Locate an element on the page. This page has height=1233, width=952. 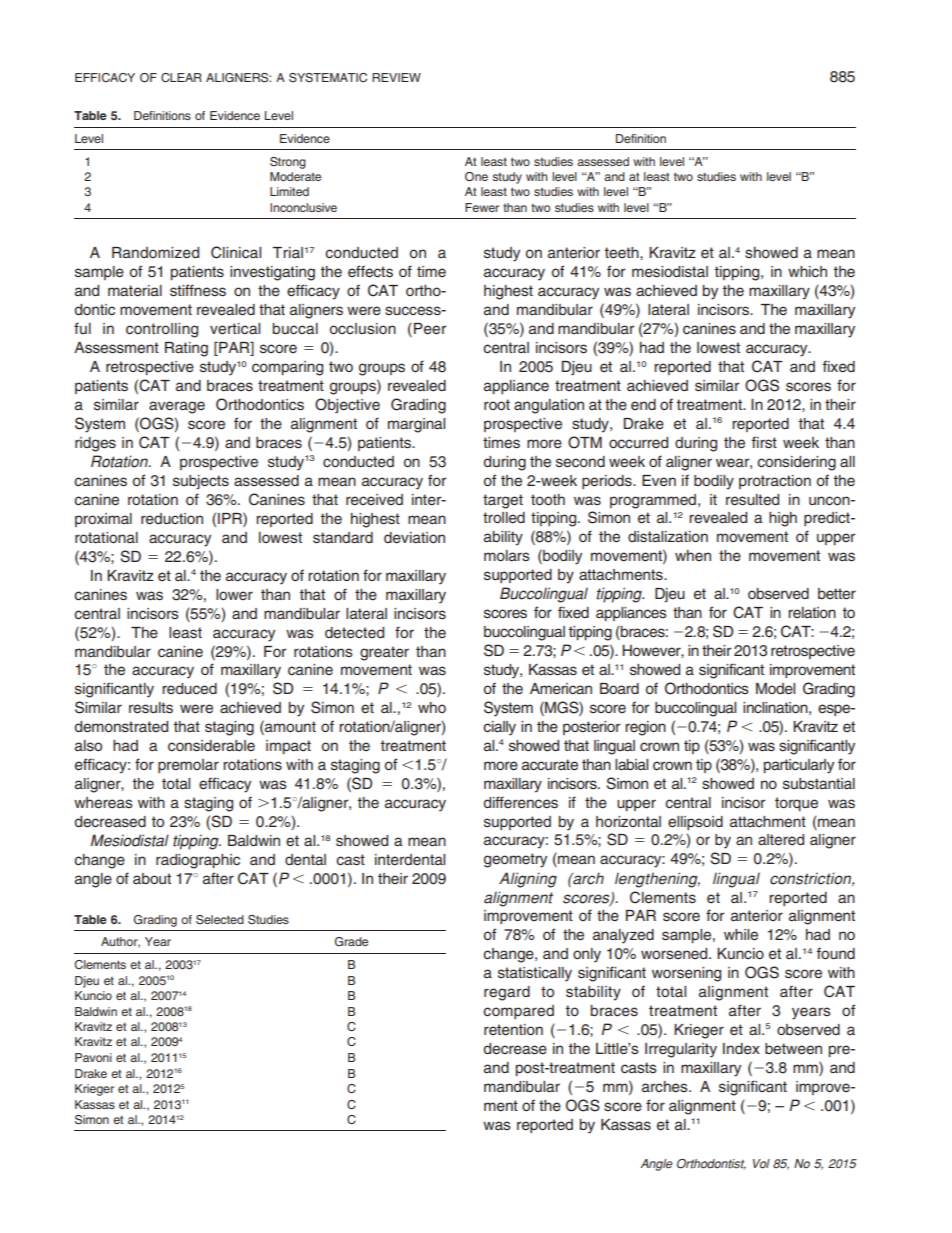
CLEAR is located at coordinates (181, 77).
